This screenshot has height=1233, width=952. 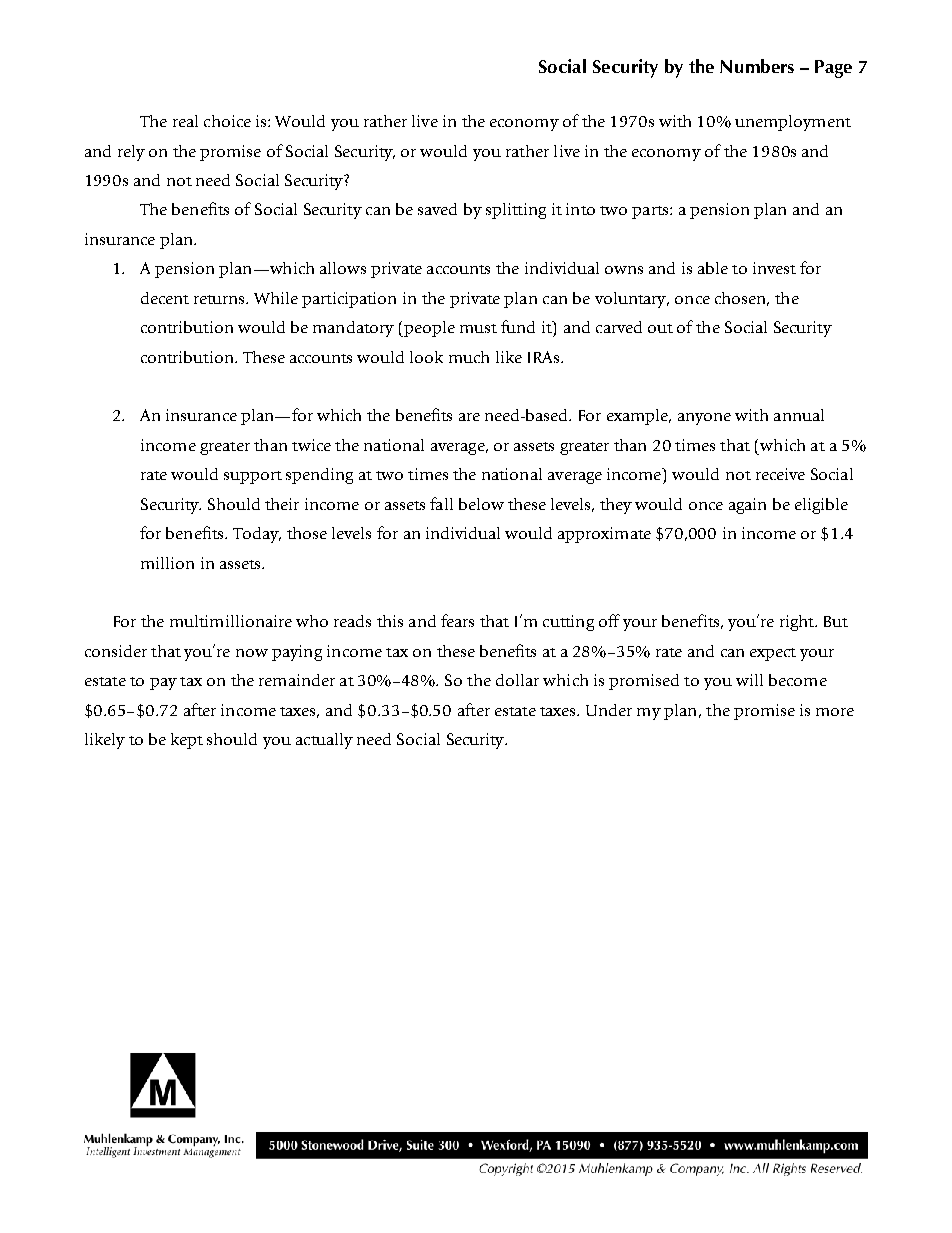 I want to click on real, so click(x=185, y=121).
